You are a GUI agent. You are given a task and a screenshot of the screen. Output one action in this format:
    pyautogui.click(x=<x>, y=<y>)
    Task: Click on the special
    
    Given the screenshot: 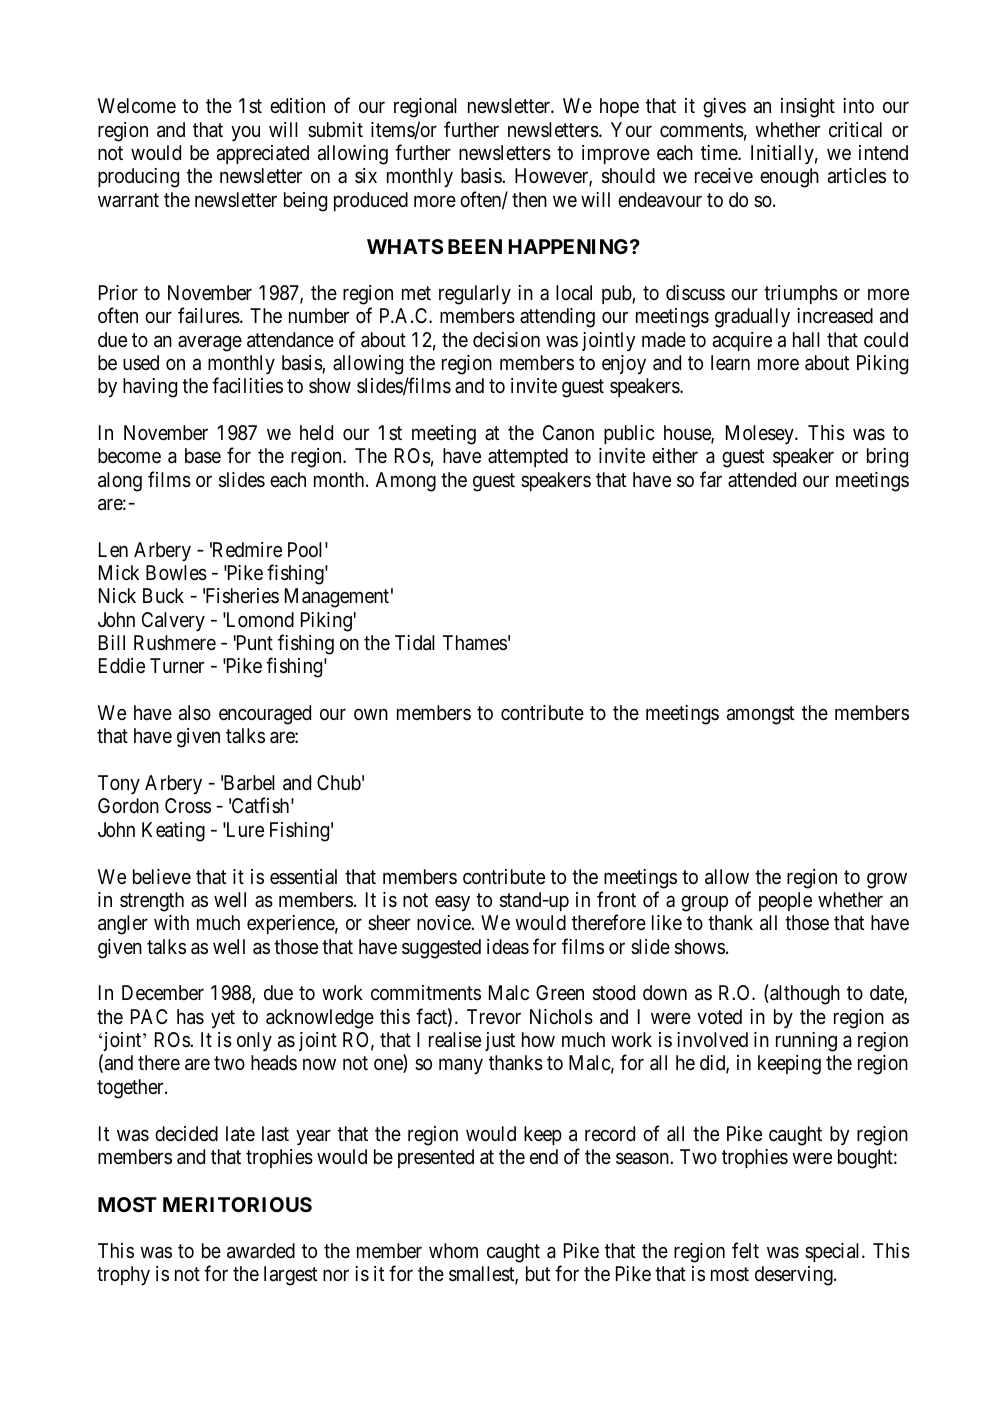 What is the action you would take?
    pyautogui.click(x=834, y=1252)
